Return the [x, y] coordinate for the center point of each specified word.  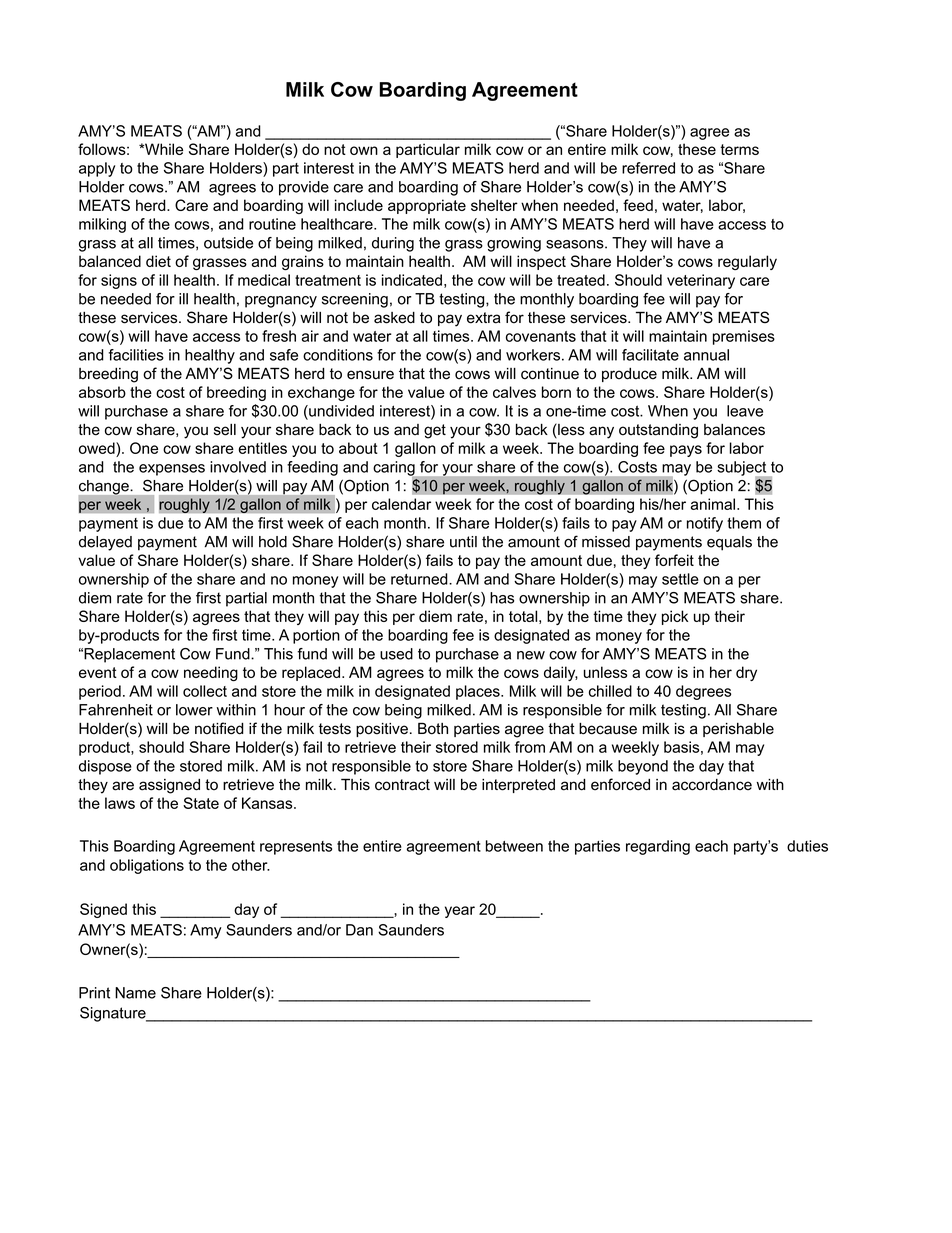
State [201, 803]
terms [739, 149]
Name [135, 993]
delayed [105, 543]
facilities [136, 355]
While [163, 149]
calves [514, 392]
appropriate [427, 206]
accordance [712, 785]
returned [420, 579]
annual [706, 355]
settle [680, 579]
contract [402, 785]
